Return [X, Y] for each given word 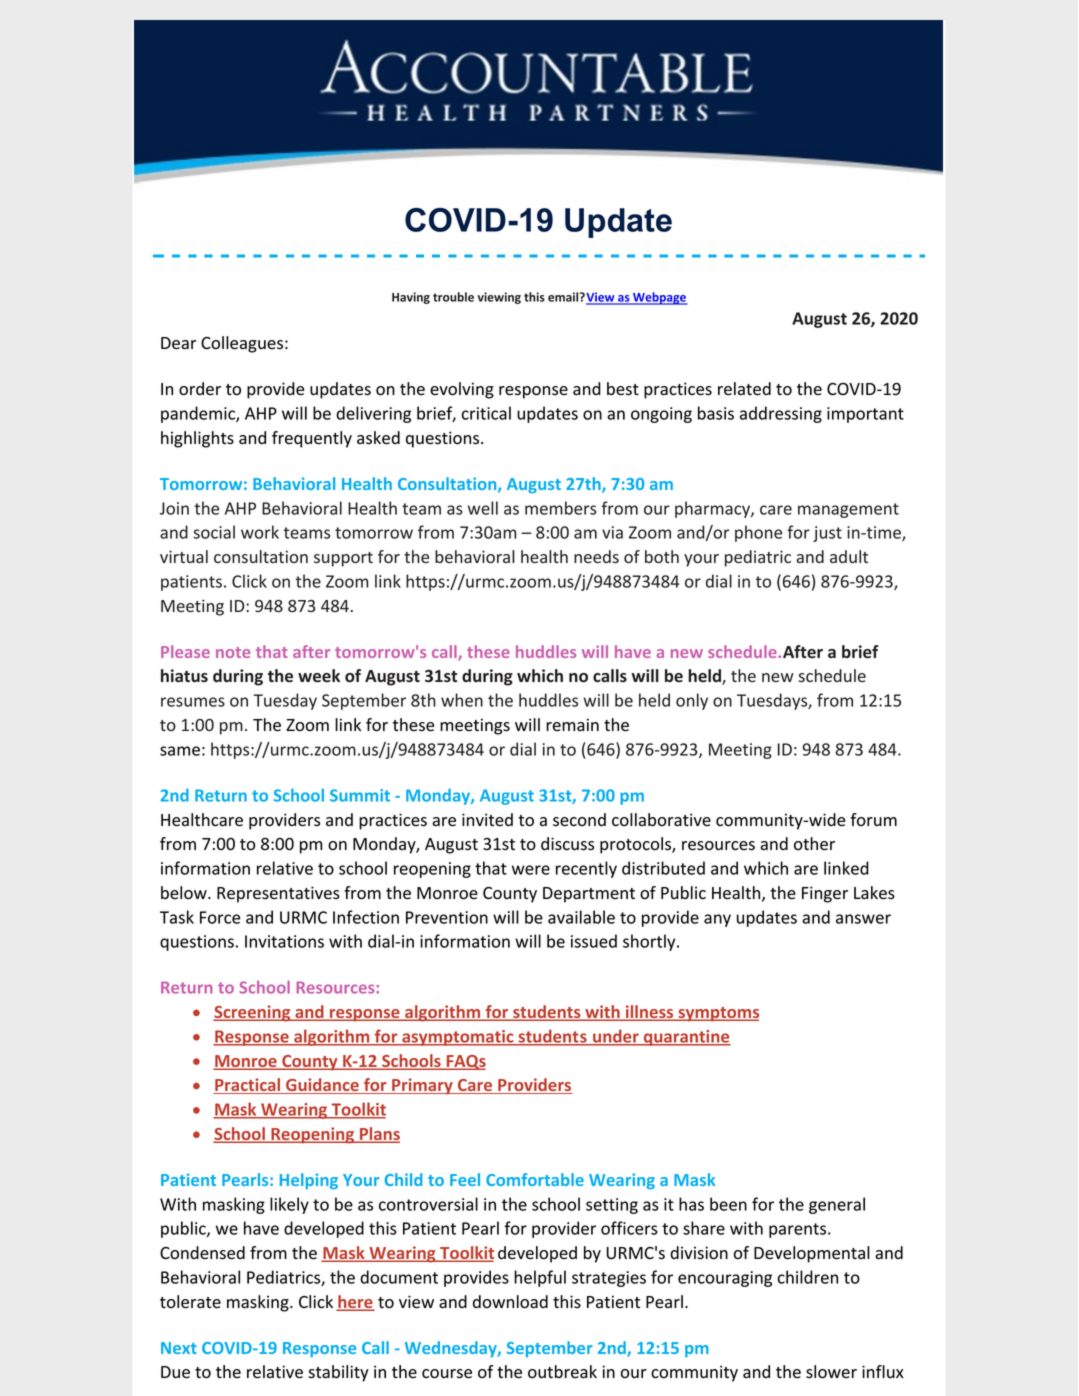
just [827, 534]
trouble [453, 297]
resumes [193, 702]
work [260, 532]
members [561, 508]
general [837, 1205]
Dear [178, 343]
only [692, 701]
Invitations [284, 941]
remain [572, 725]
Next [179, 1348]
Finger [825, 894]
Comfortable [535, 1179]
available [581, 917]
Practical [248, 1086]
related [744, 389]
